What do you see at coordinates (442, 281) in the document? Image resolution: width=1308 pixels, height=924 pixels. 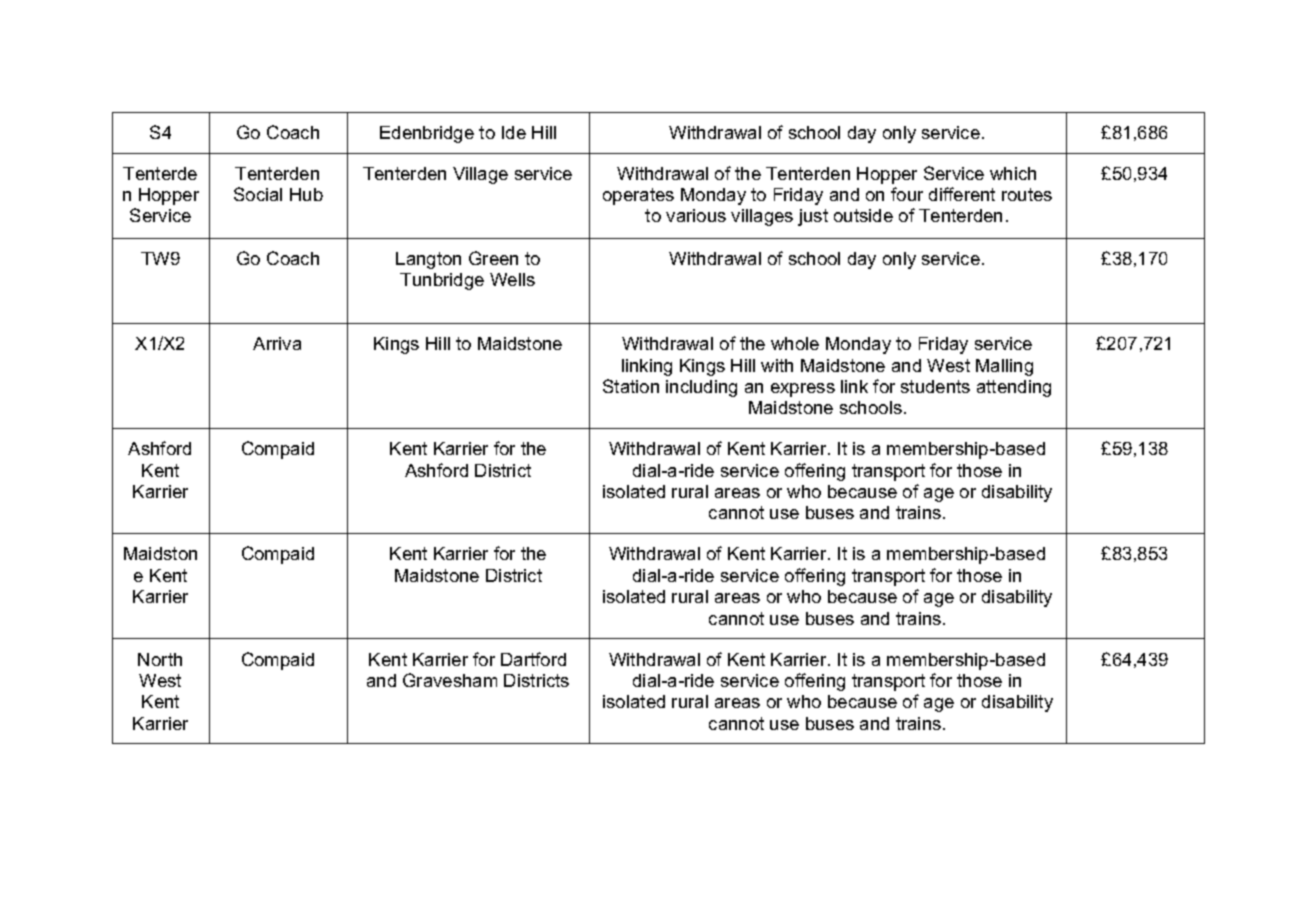 I see `Tunbridge` at bounding box center [442, 281].
